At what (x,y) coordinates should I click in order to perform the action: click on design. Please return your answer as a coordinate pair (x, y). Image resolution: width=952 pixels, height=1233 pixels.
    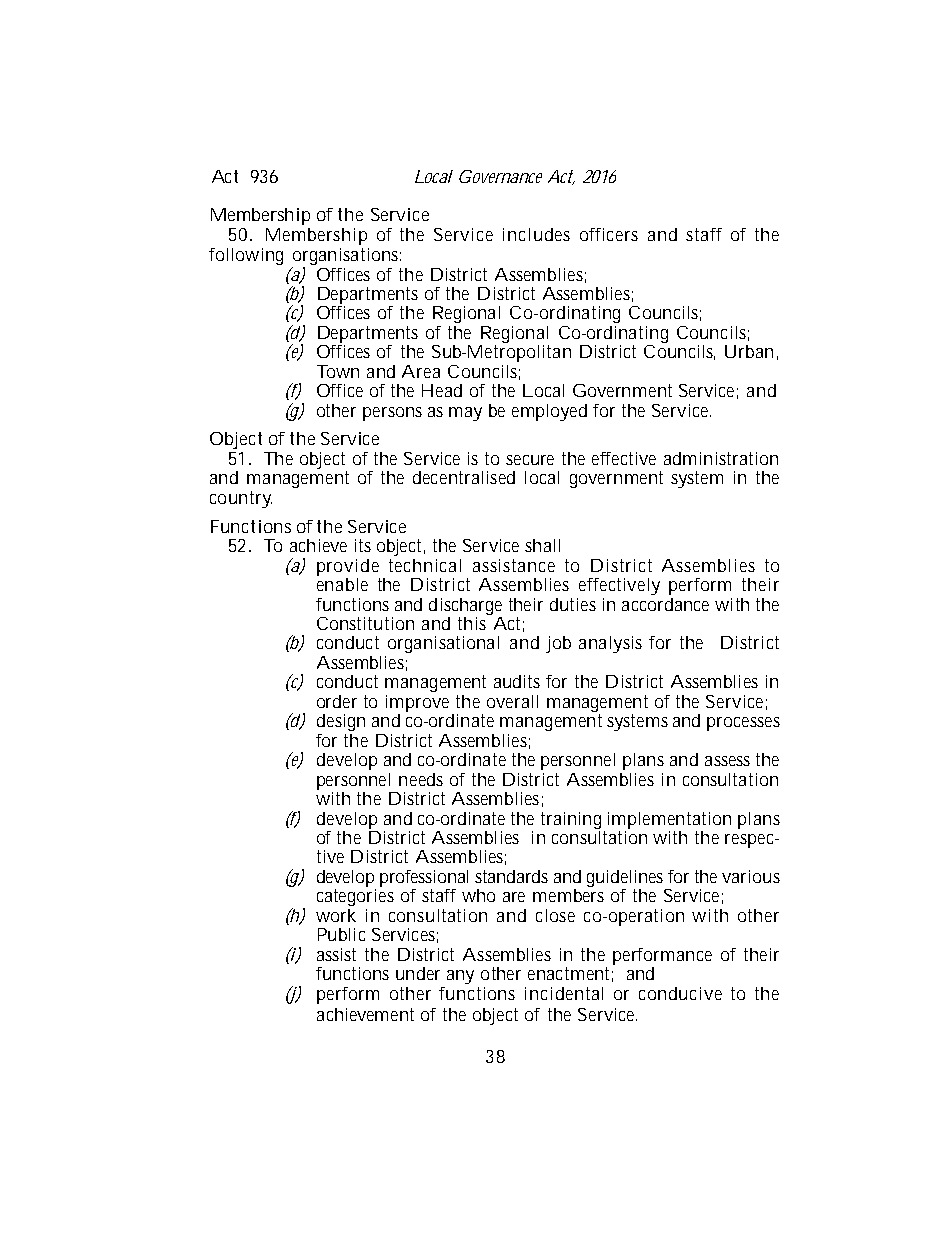
    Looking at the image, I should click on (341, 722).
